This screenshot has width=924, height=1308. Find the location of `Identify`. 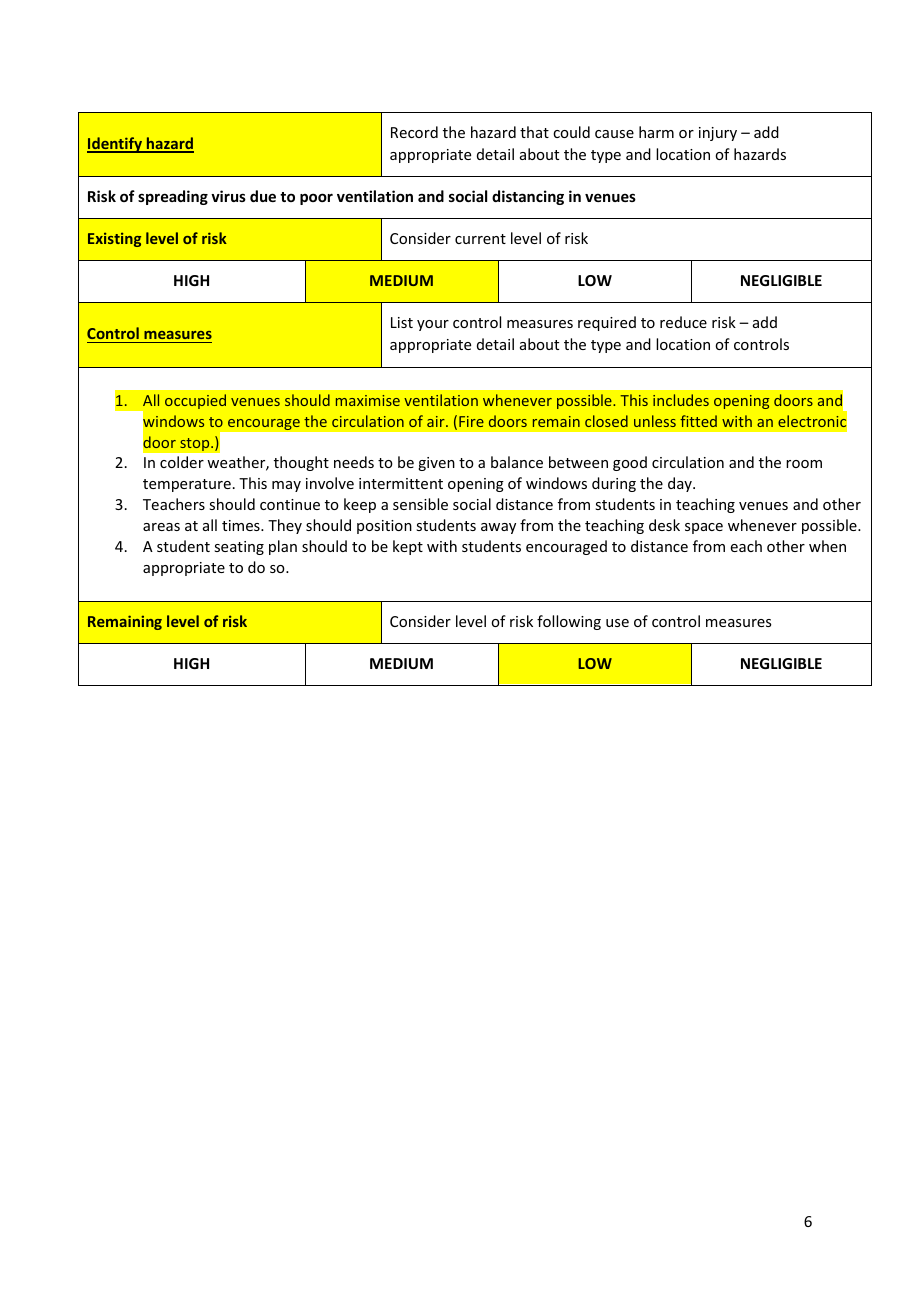

Identify is located at coordinates (116, 145).
